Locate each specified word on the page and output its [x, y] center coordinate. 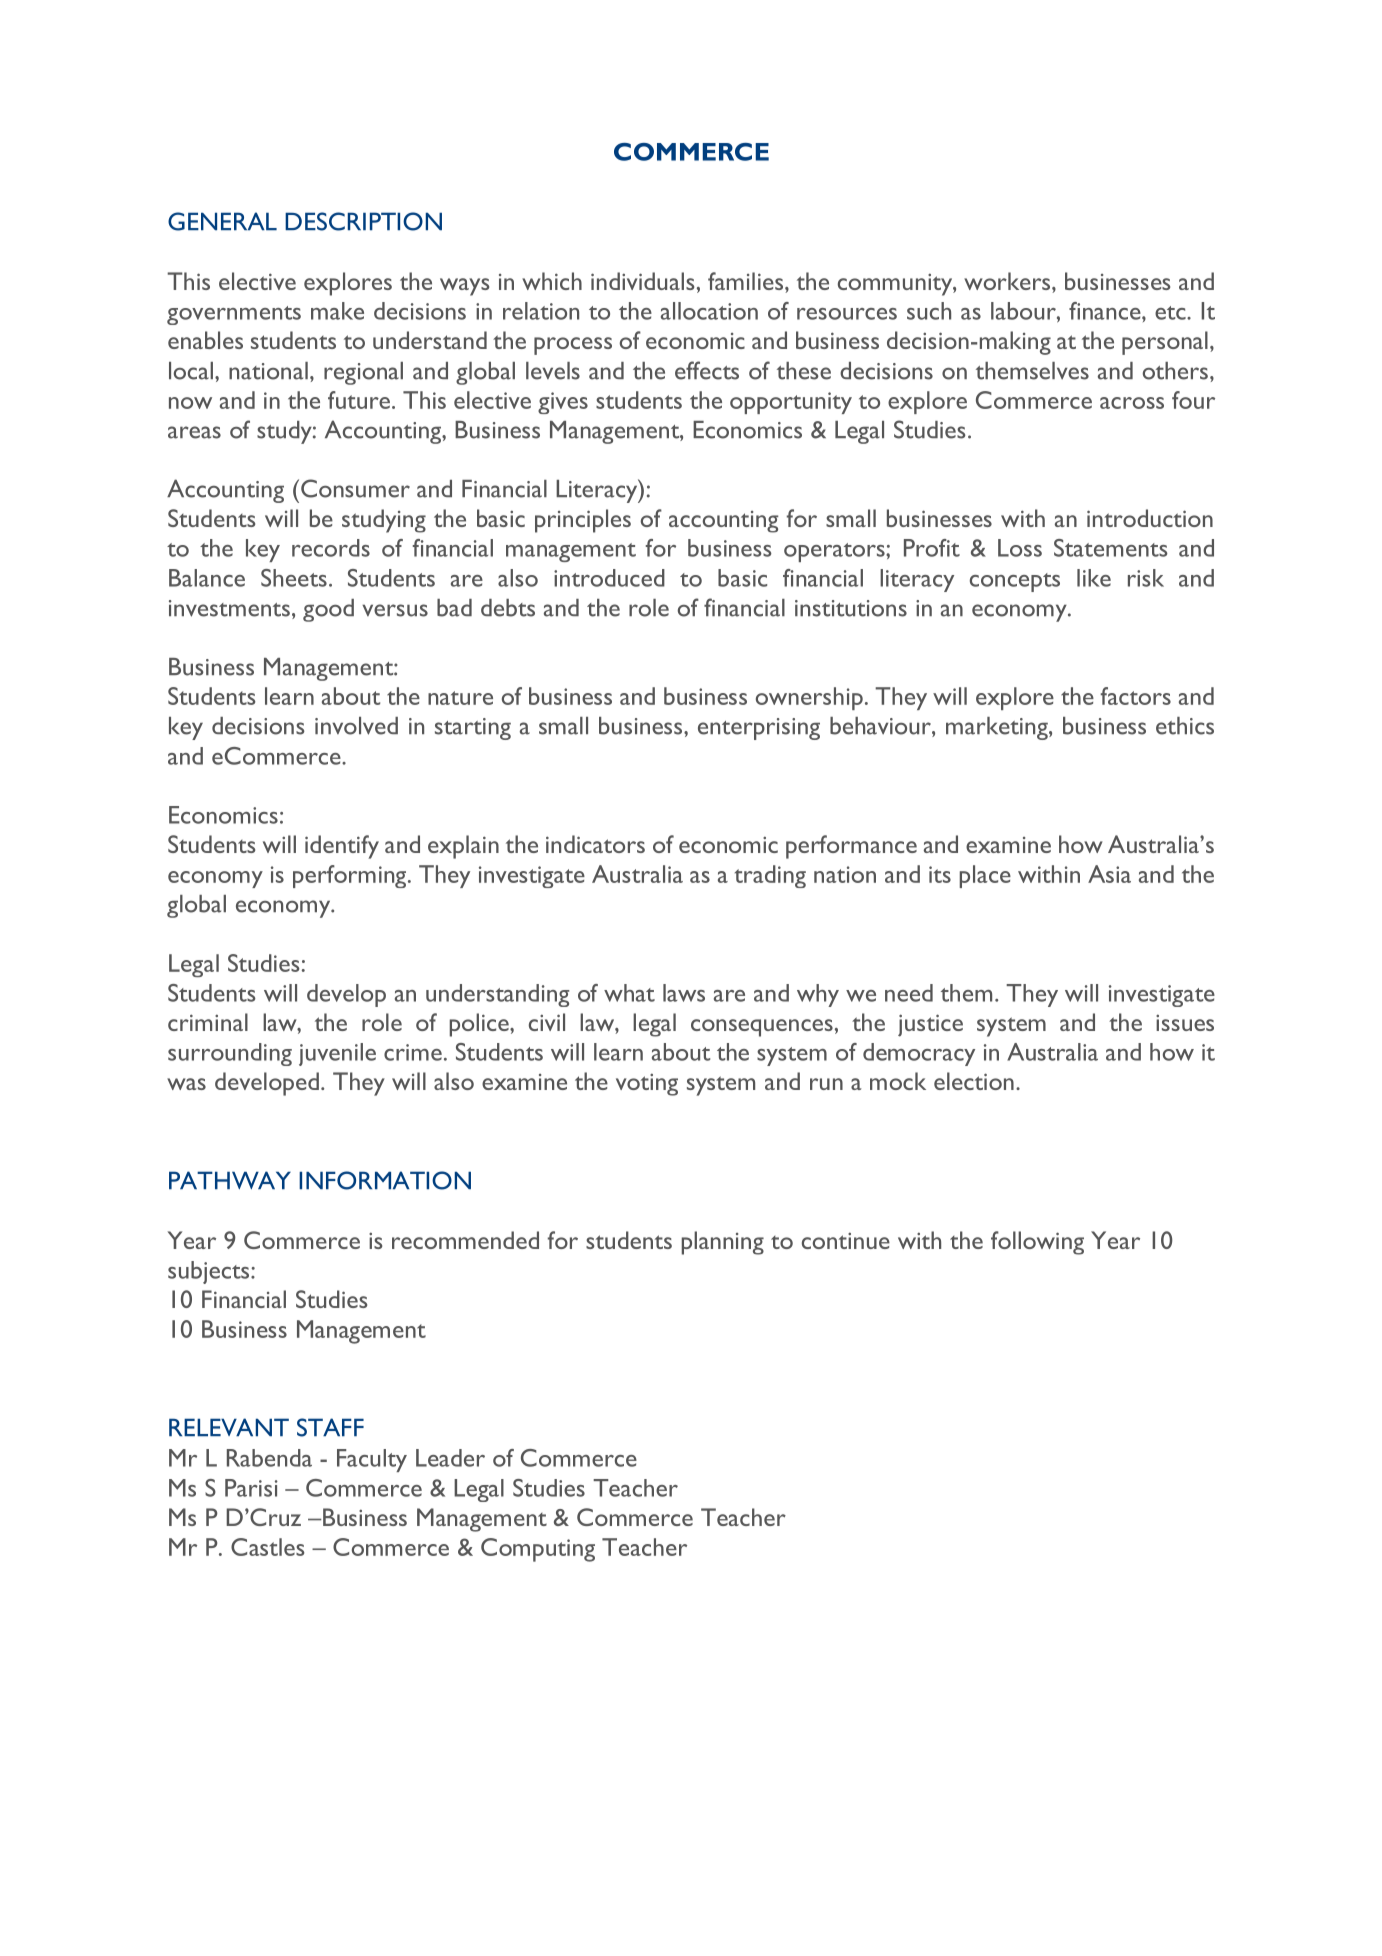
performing [351, 876]
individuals [642, 281]
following [1037, 1243]
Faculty [372, 1460]
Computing [538, 1550]
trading [770, 876]
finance [1106, 311]
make [337, 311]
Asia [1109, 874]
